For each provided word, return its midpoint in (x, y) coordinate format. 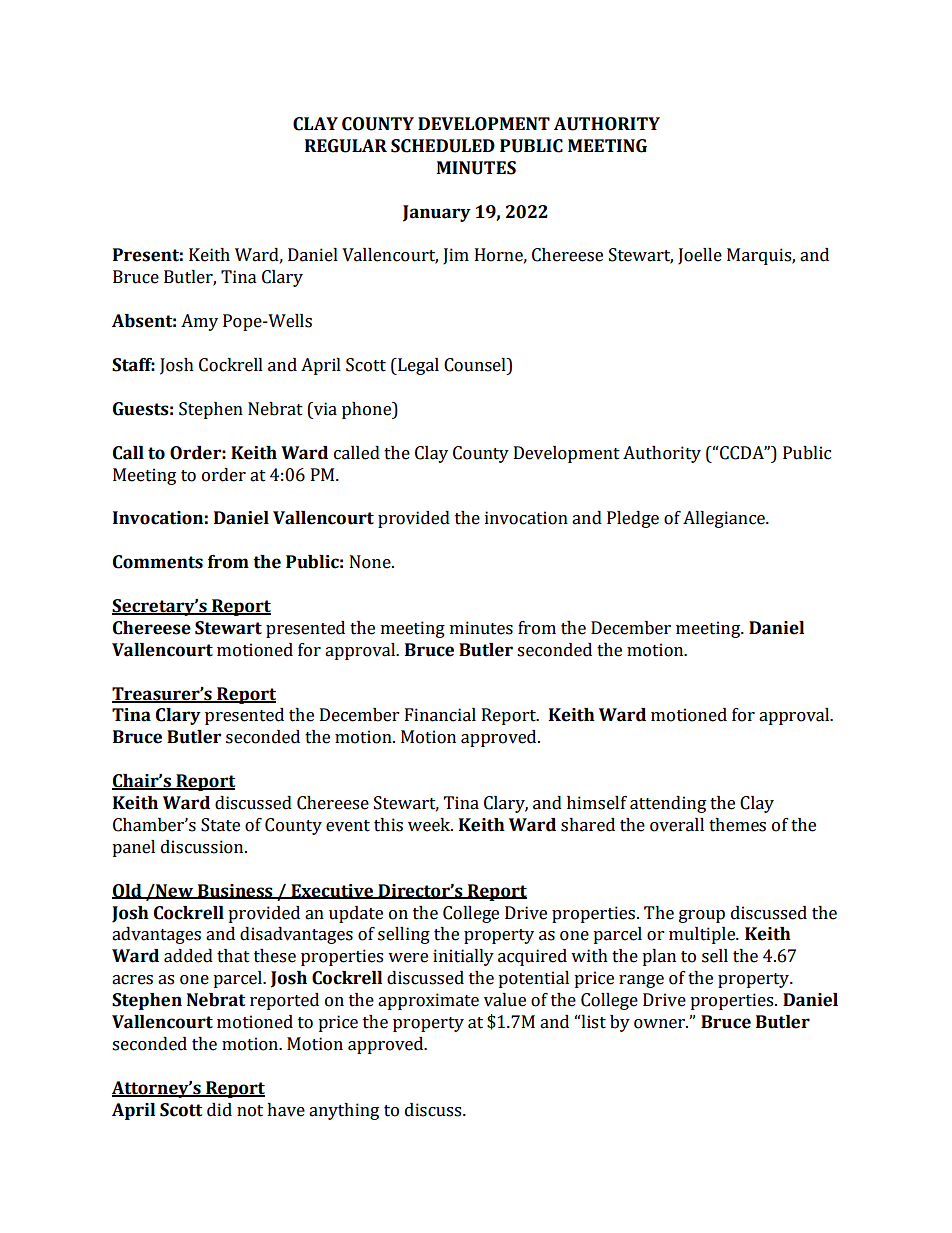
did (219, 1110)
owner (660, 1024)
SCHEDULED (443, 146)
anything (344, 1111)
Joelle (700, 256)
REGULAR (346, 146)
